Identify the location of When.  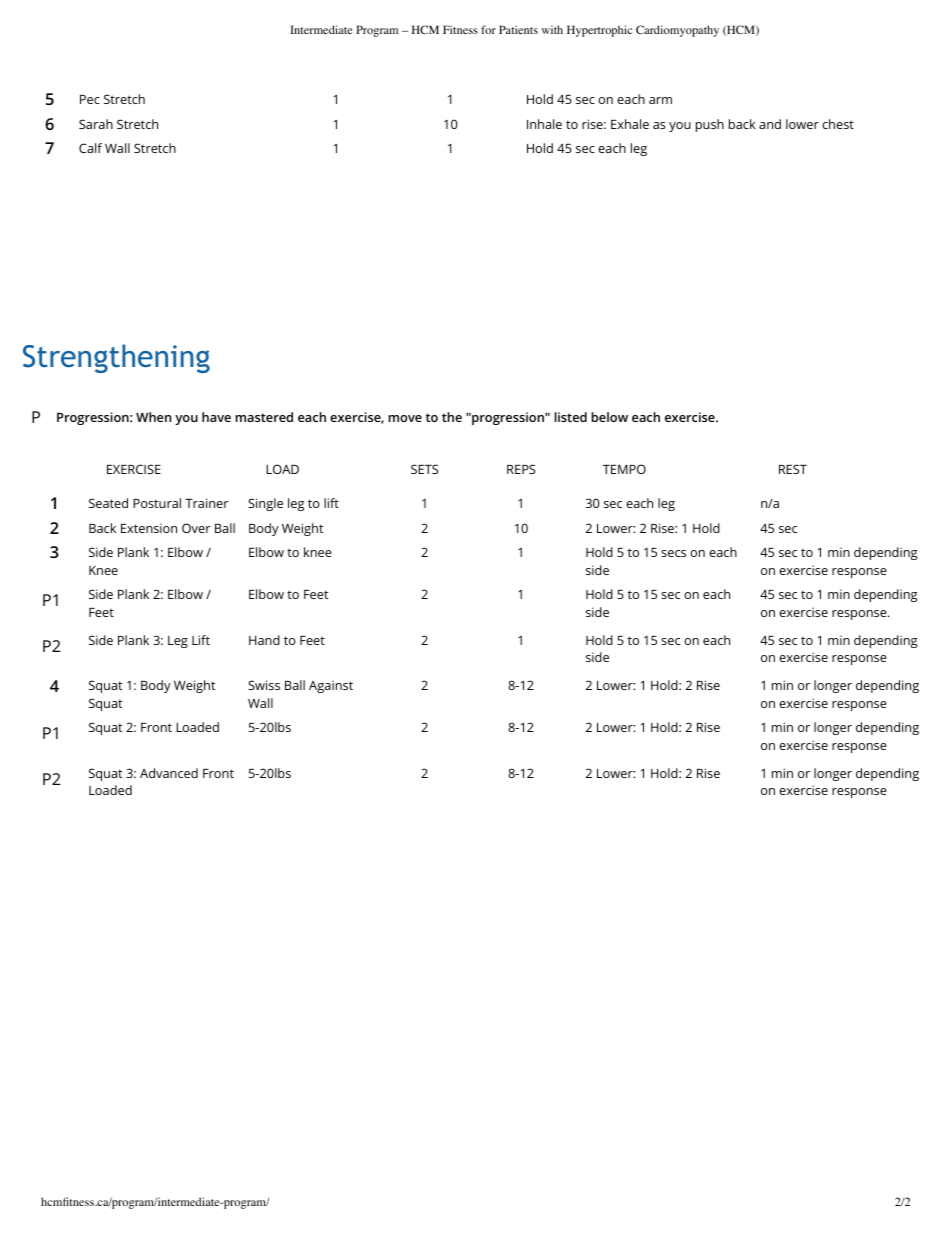
(153, 417).
